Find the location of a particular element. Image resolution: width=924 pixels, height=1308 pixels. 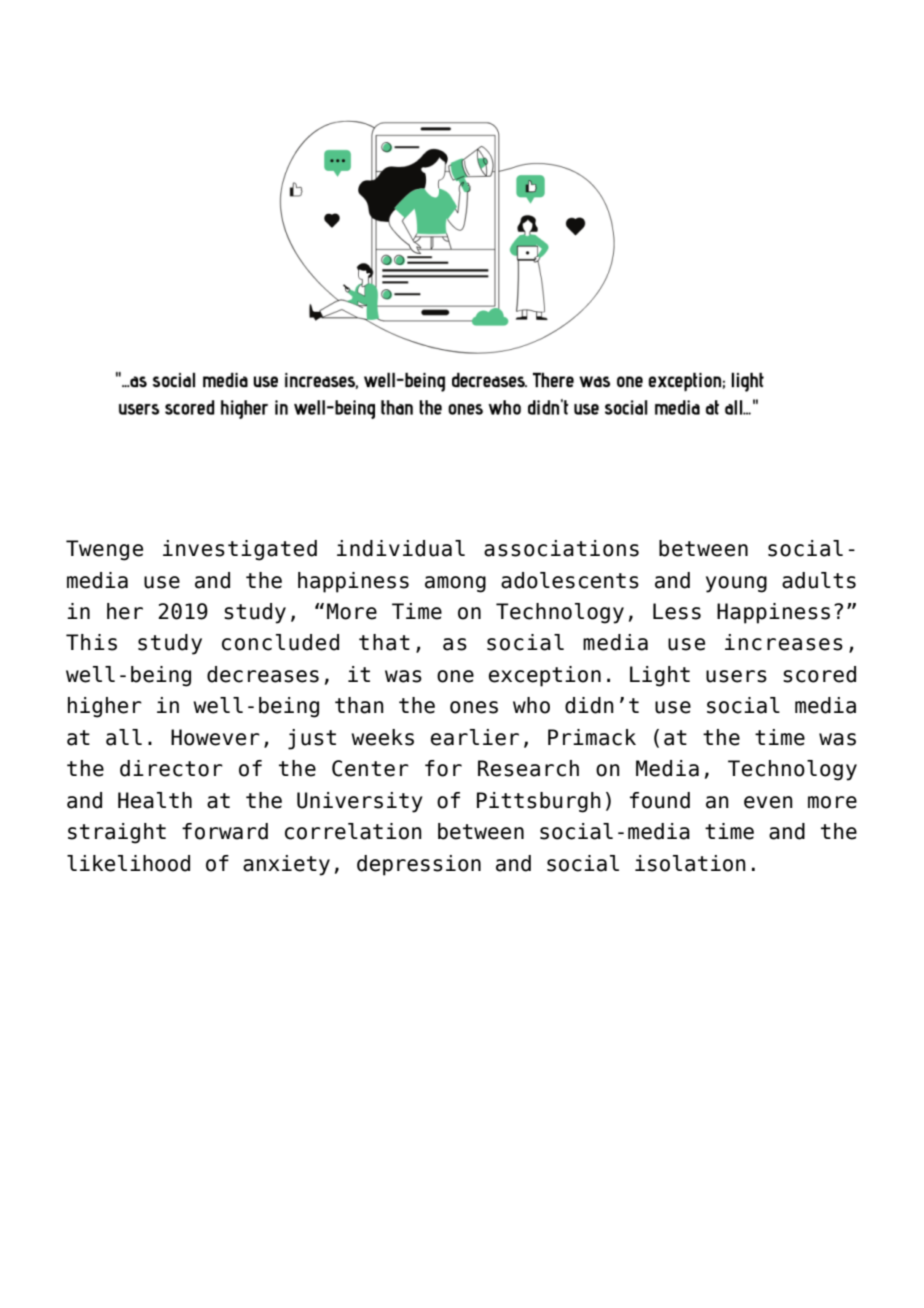

investigated is located at coordinates (240, 550).
